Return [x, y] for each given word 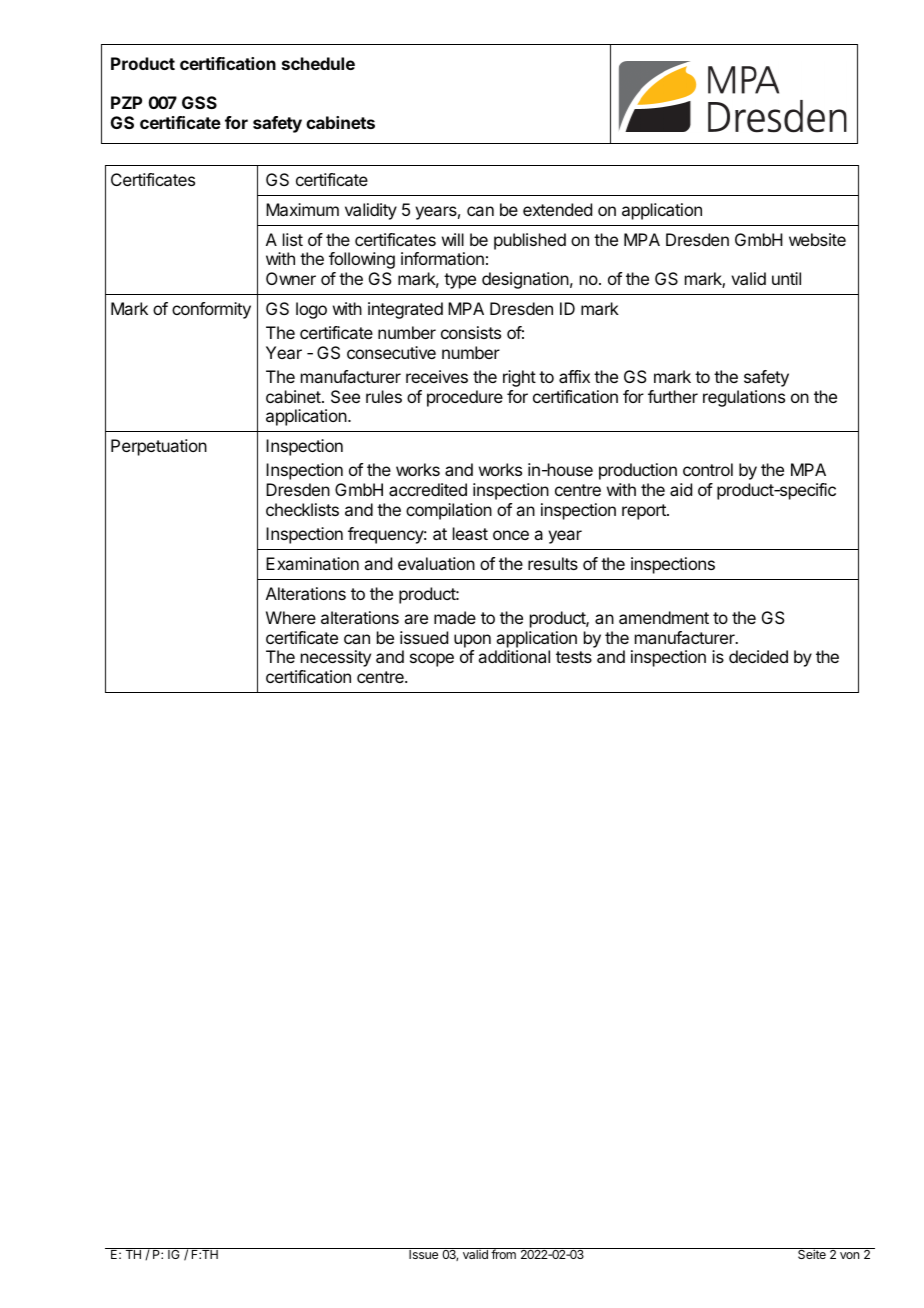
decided [758, 656]
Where [291, 617]
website [817, 239]
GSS [199, 102]
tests [574, 657]
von [849, 1255]
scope [432, 660]
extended [557, 209]
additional [514, 656]
